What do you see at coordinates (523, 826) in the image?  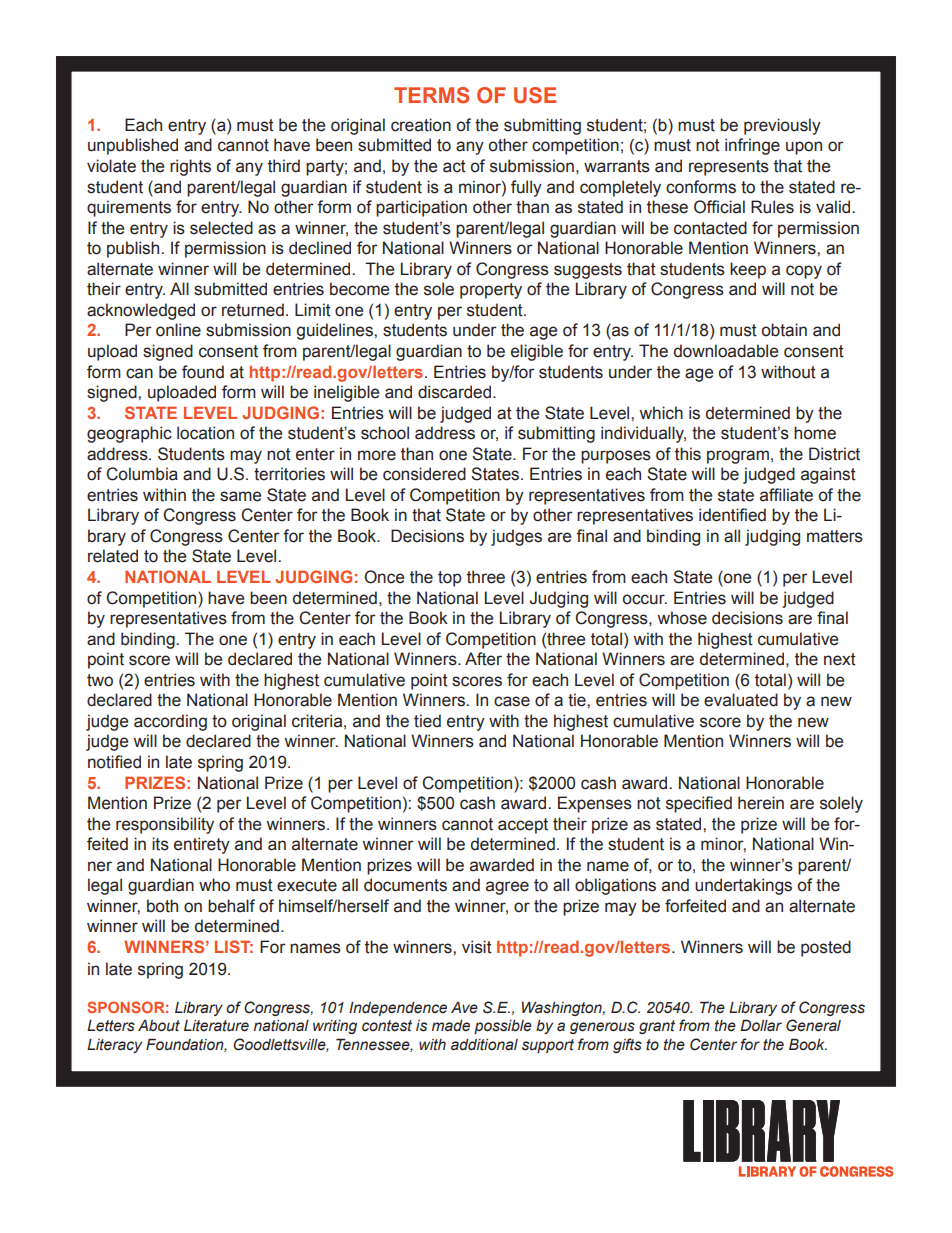 I see `accept` at bounding box center [523, 826].
